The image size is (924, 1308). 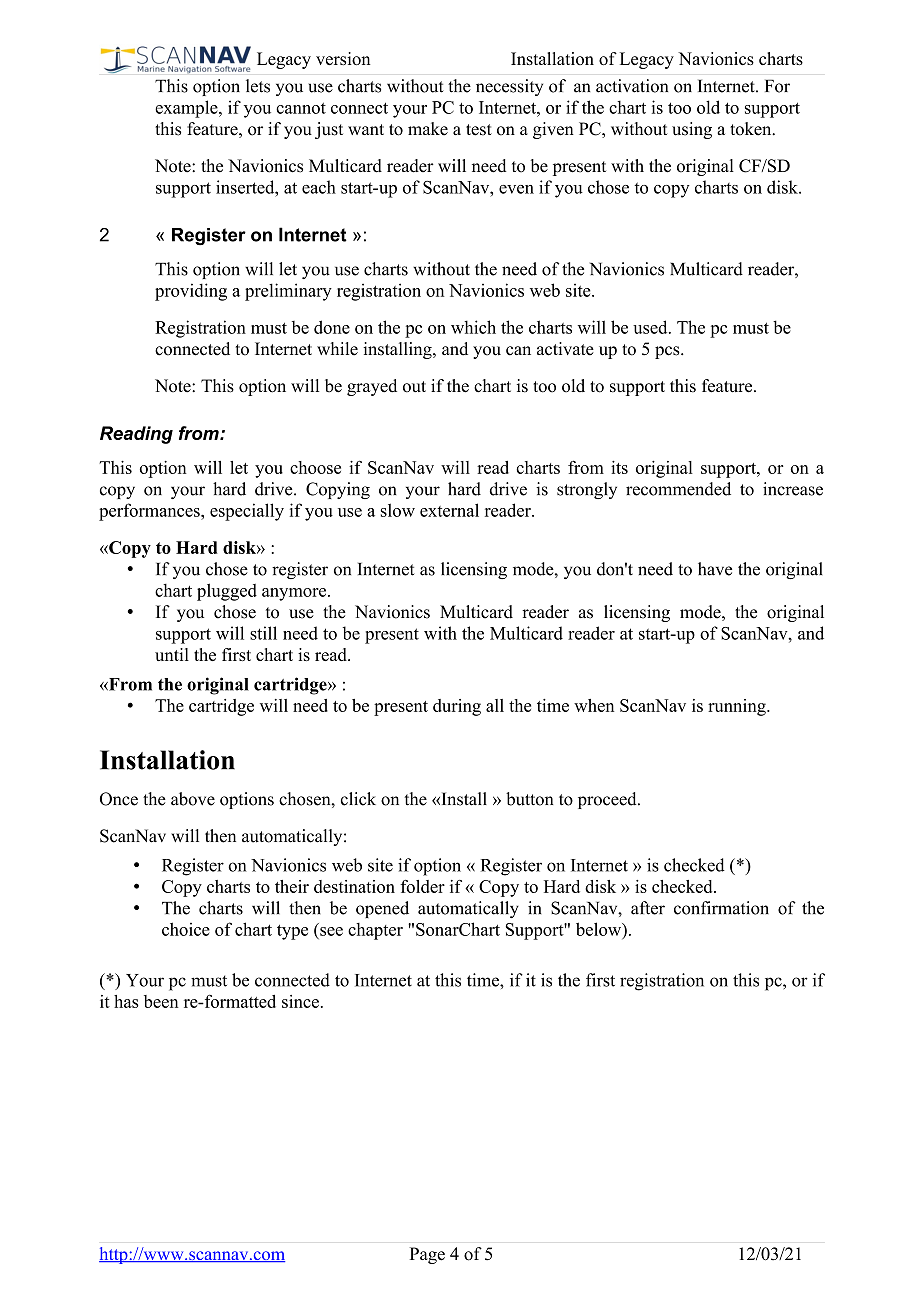 What do you see at coordinates (457, 707) in the page?
I see `during` at bounding box center [457, 707].
